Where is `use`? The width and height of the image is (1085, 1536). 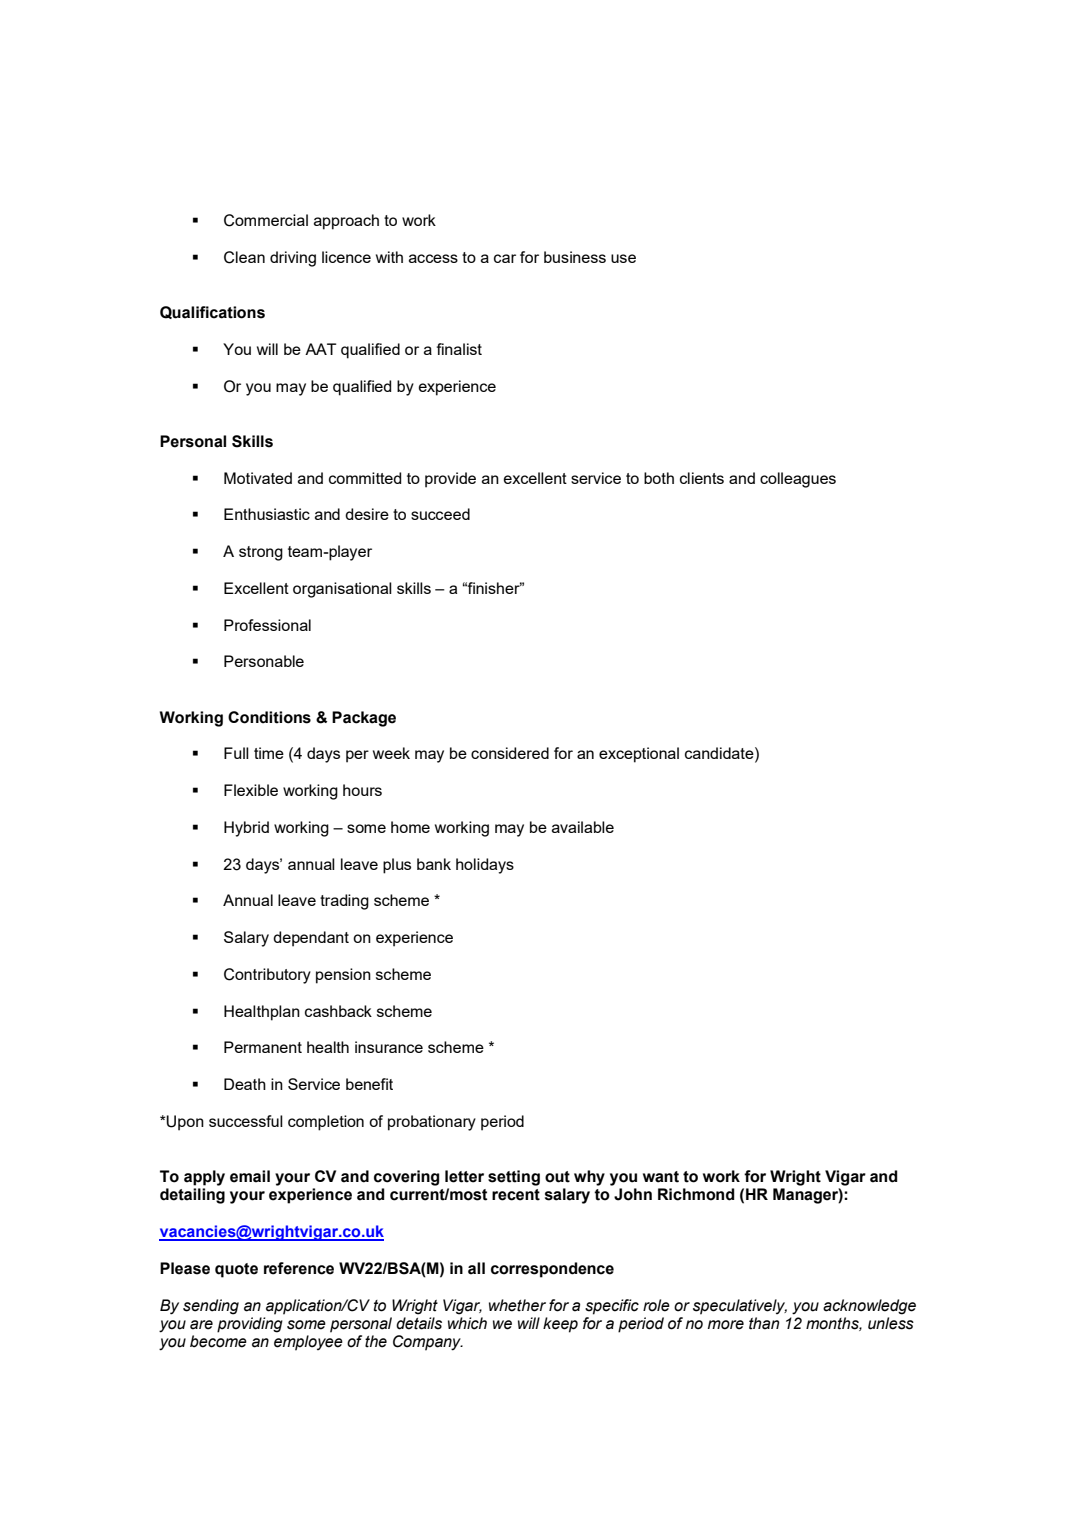 use is located at coordinates (623, 258).
